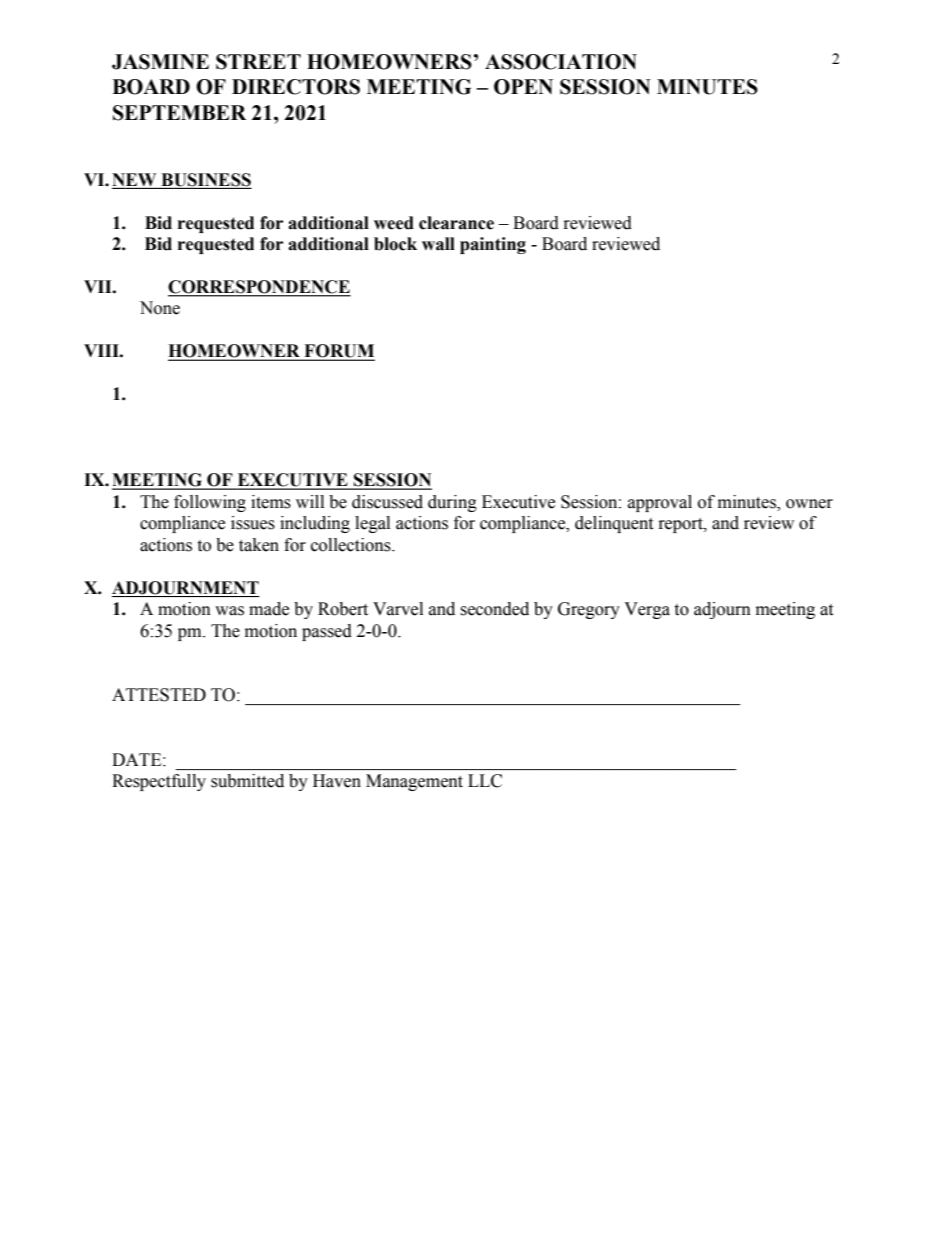 This screenshot has width=952, height=1233. I want to click on submitted, so click(247, 781).
